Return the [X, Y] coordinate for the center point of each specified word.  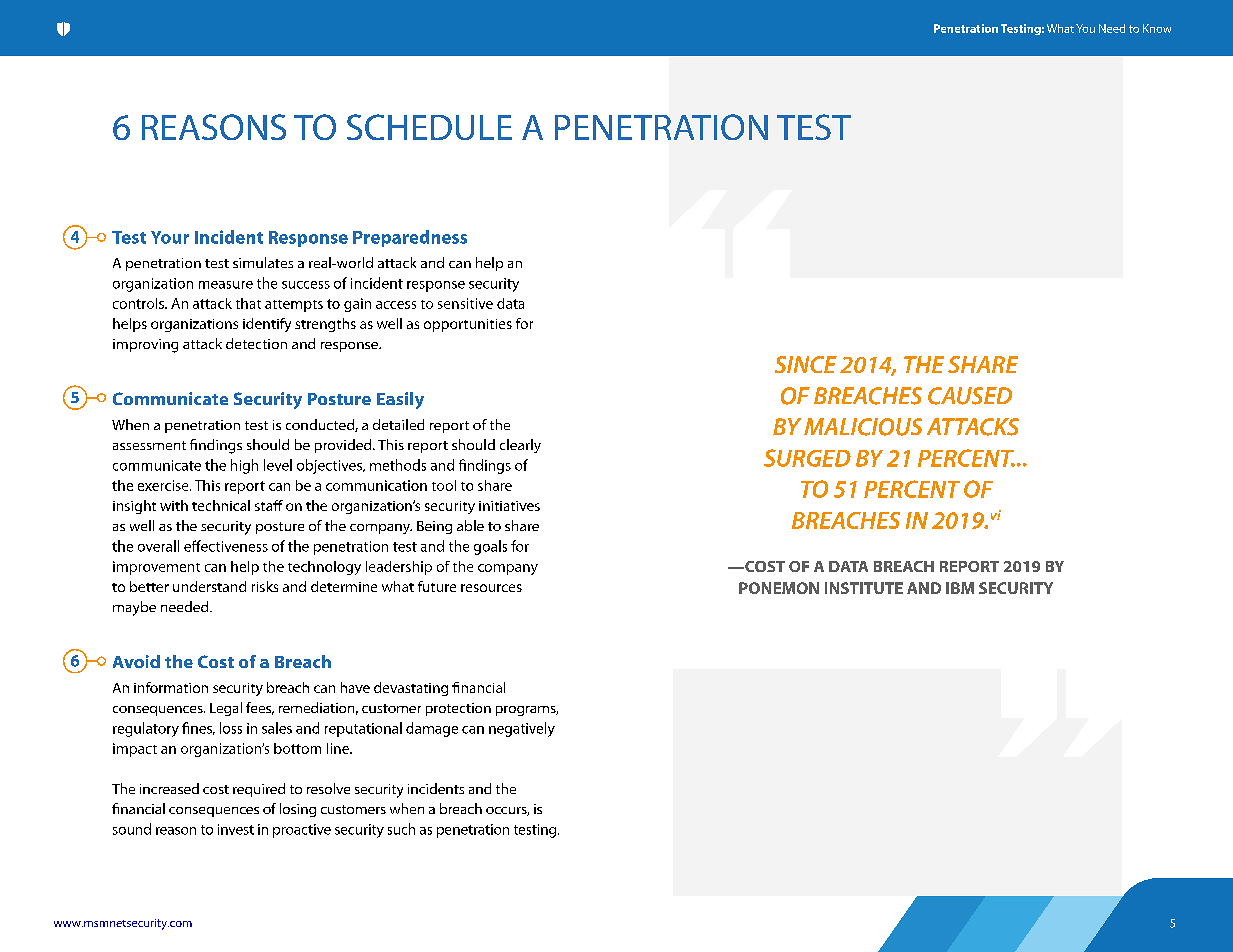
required [259, 790]
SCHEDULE [429, 127]
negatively [522, 729]
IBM [960, 588]
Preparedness [410, 238]
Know [1157, 28]
